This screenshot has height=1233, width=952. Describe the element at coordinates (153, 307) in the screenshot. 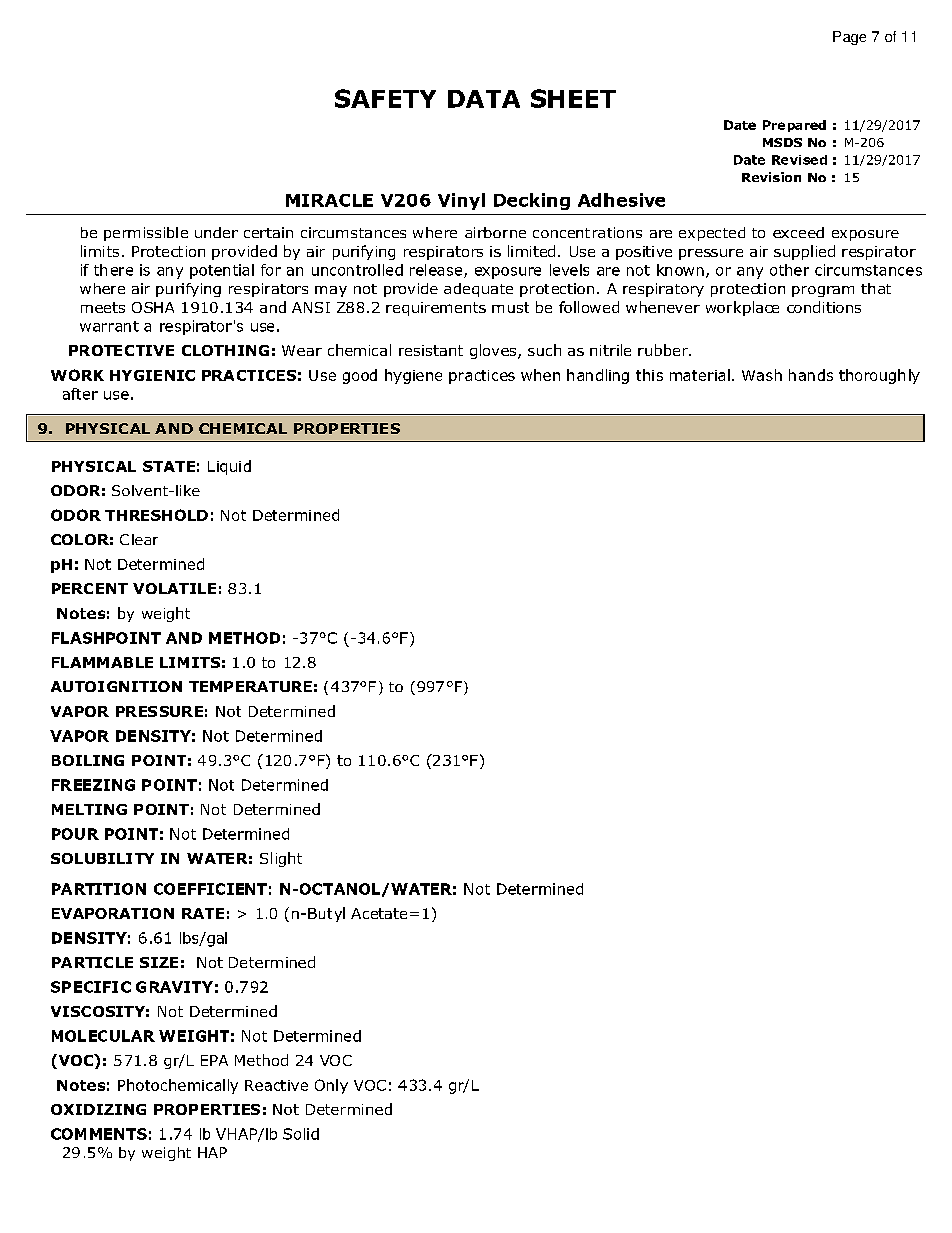

I see `OSHA` at that location.
